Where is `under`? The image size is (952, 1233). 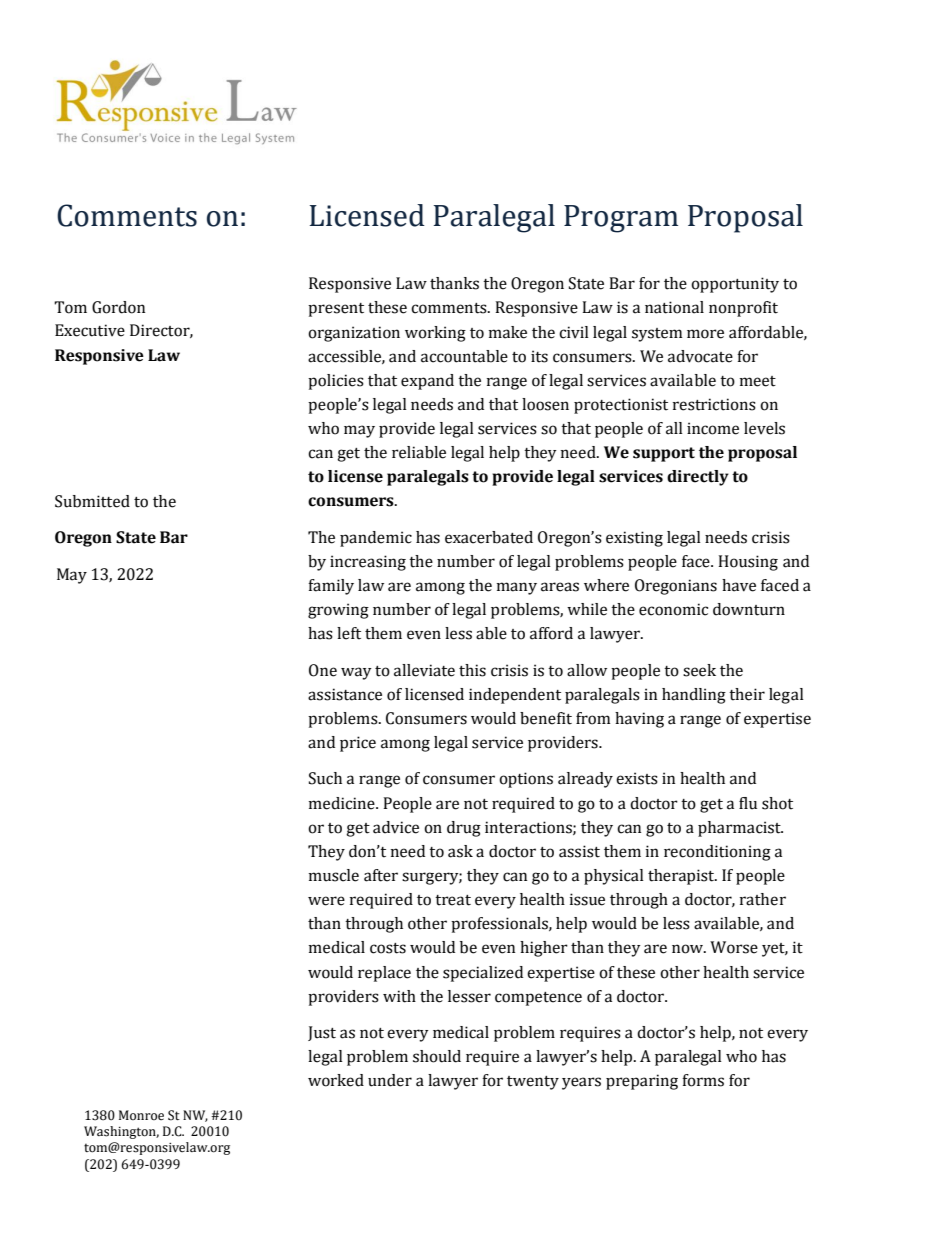
under is located at coordinates (390, 1080).
